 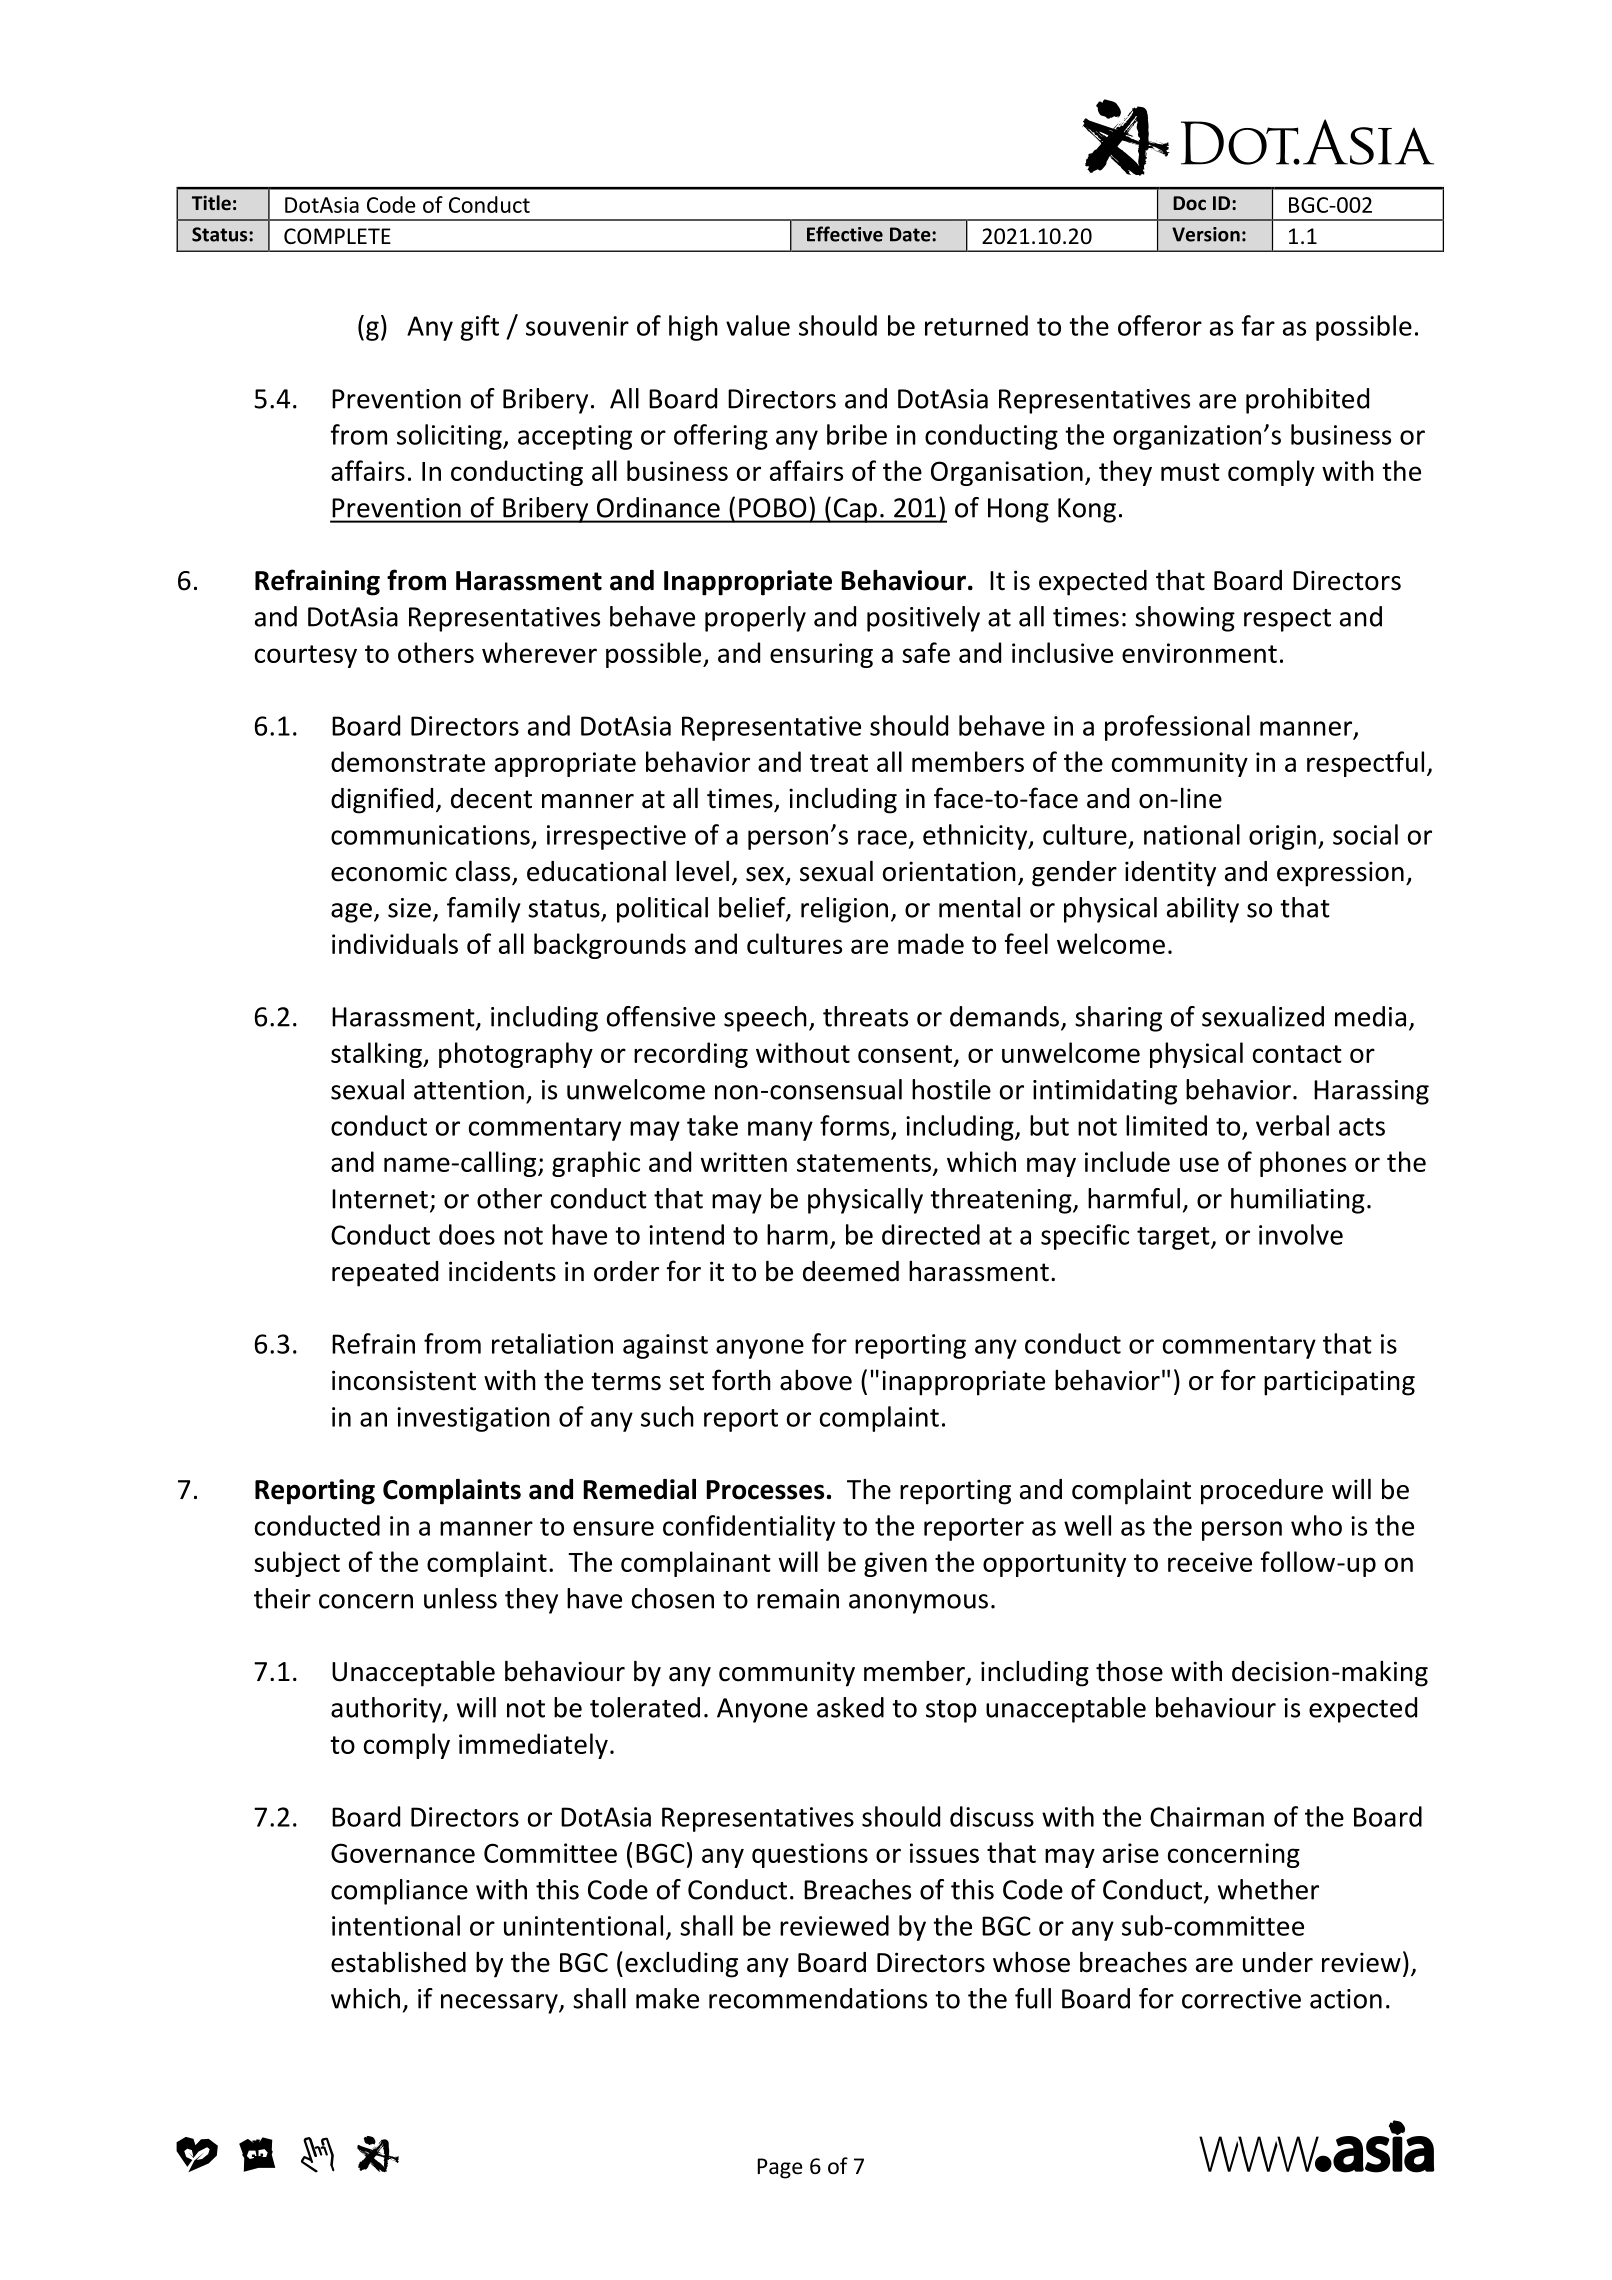 What do you see at coordinates (845, 234) in the image?
I see `Effective` at bounding box center [845, 234].
